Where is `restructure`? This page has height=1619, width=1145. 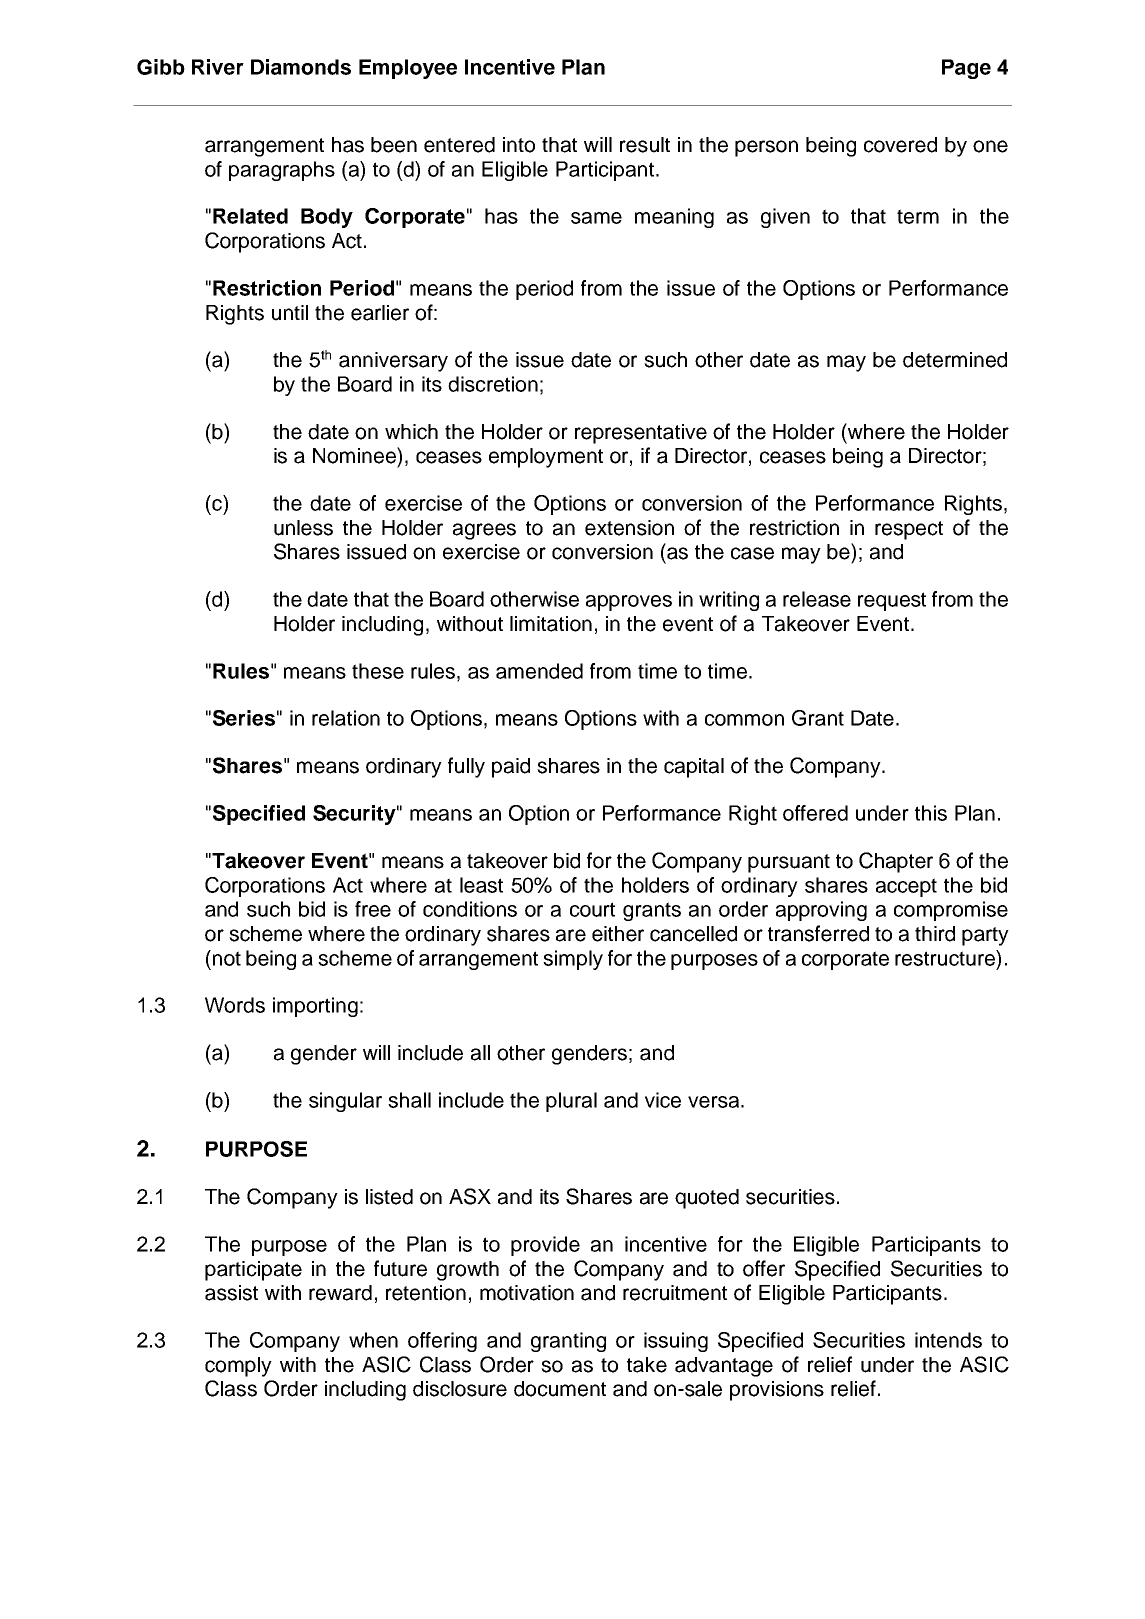 restructure is located at coordinates (946, 958).
